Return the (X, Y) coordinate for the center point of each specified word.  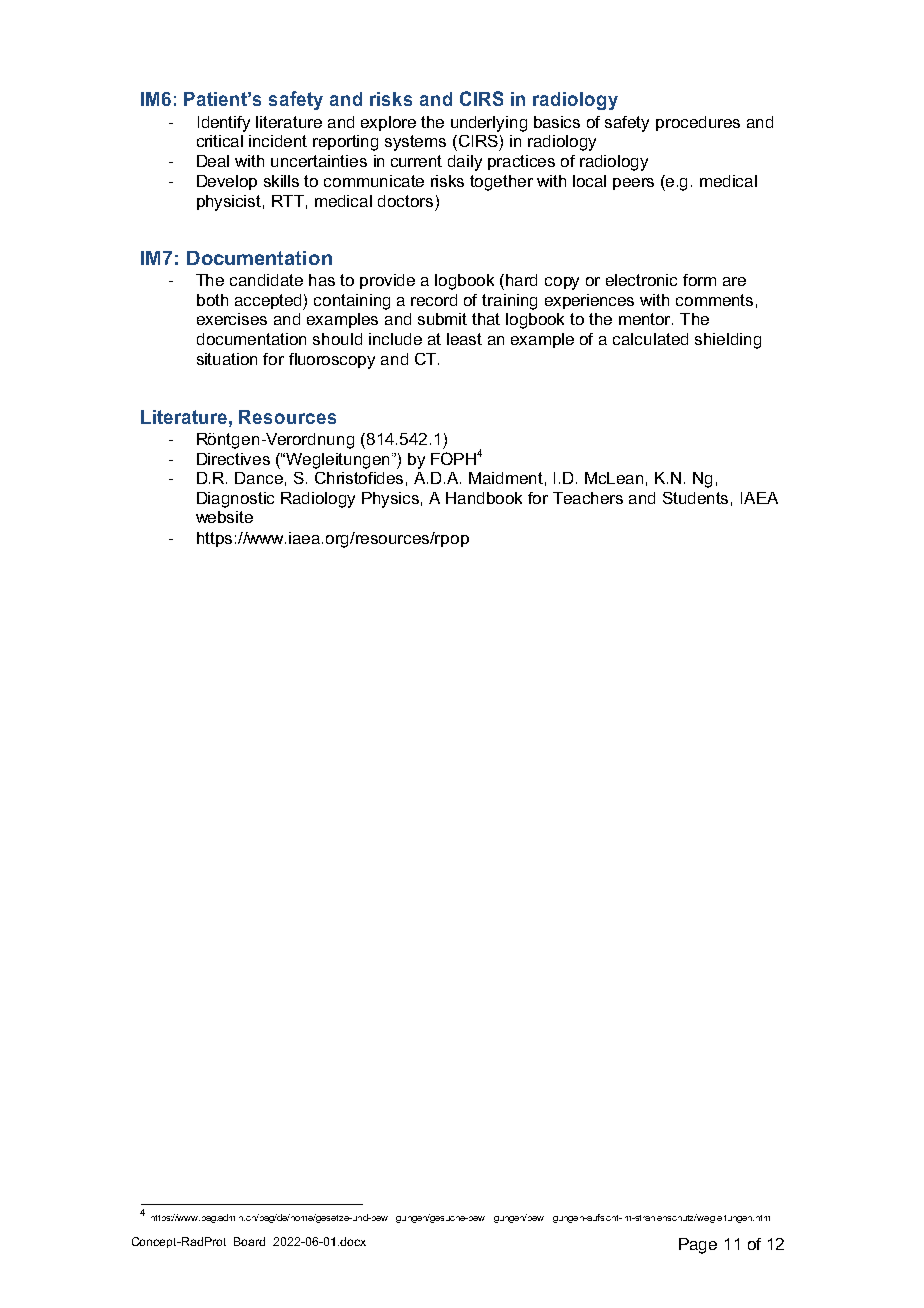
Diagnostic (235, 500)
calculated (650, 339)
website (224, 517)
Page (698, 1246)
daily (465, 163)
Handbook (484, 498)
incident (278, 141)
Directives (233, 459)
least (464, 339)
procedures (698, 123)
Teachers (588, 498)
